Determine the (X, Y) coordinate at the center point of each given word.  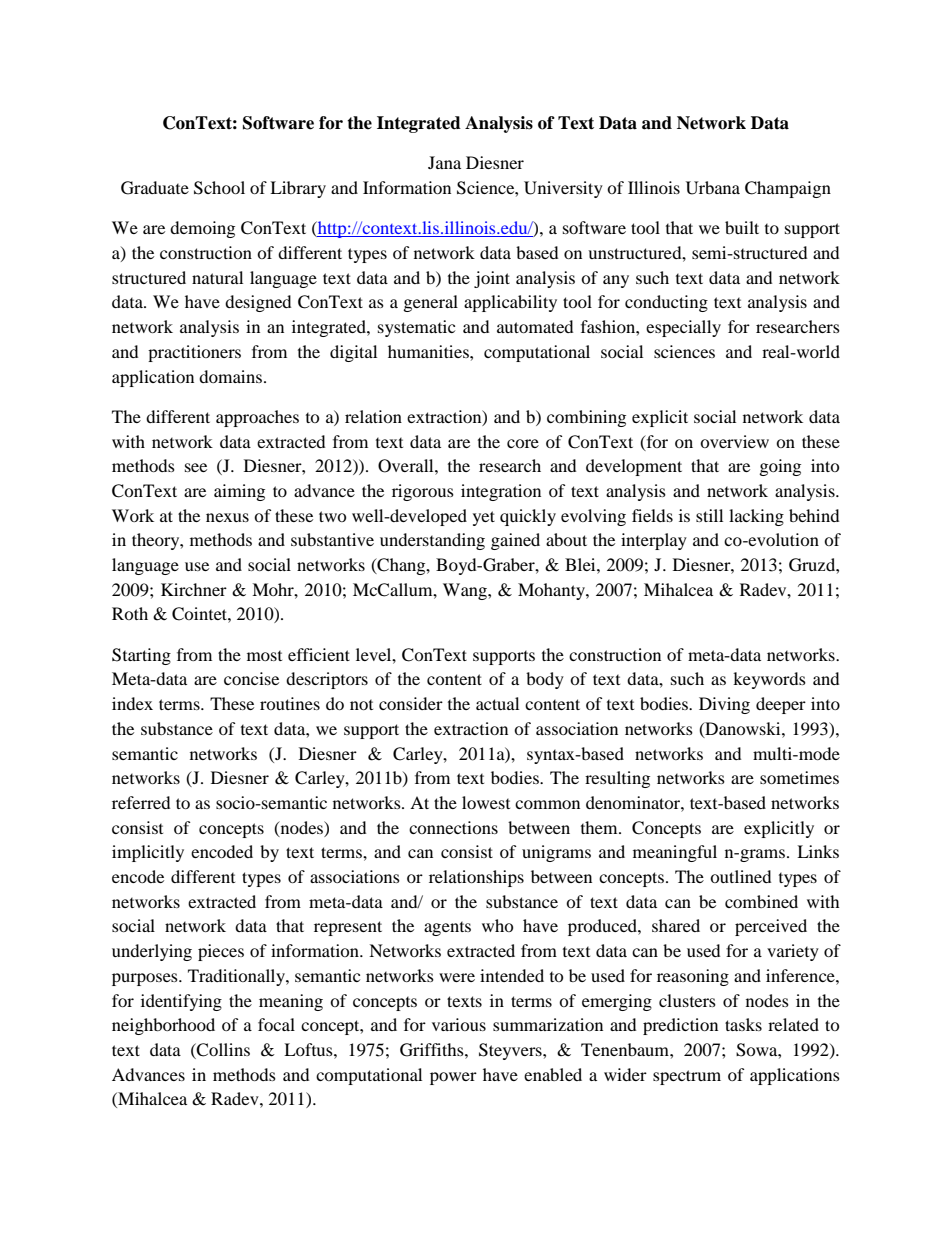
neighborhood (163, 1026)
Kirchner (194, 589)
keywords (769, 680)
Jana (444, 162)
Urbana (713, 188)
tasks (743, 1024)
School (219, 188)
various (459, 1024)
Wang (466, 591)
